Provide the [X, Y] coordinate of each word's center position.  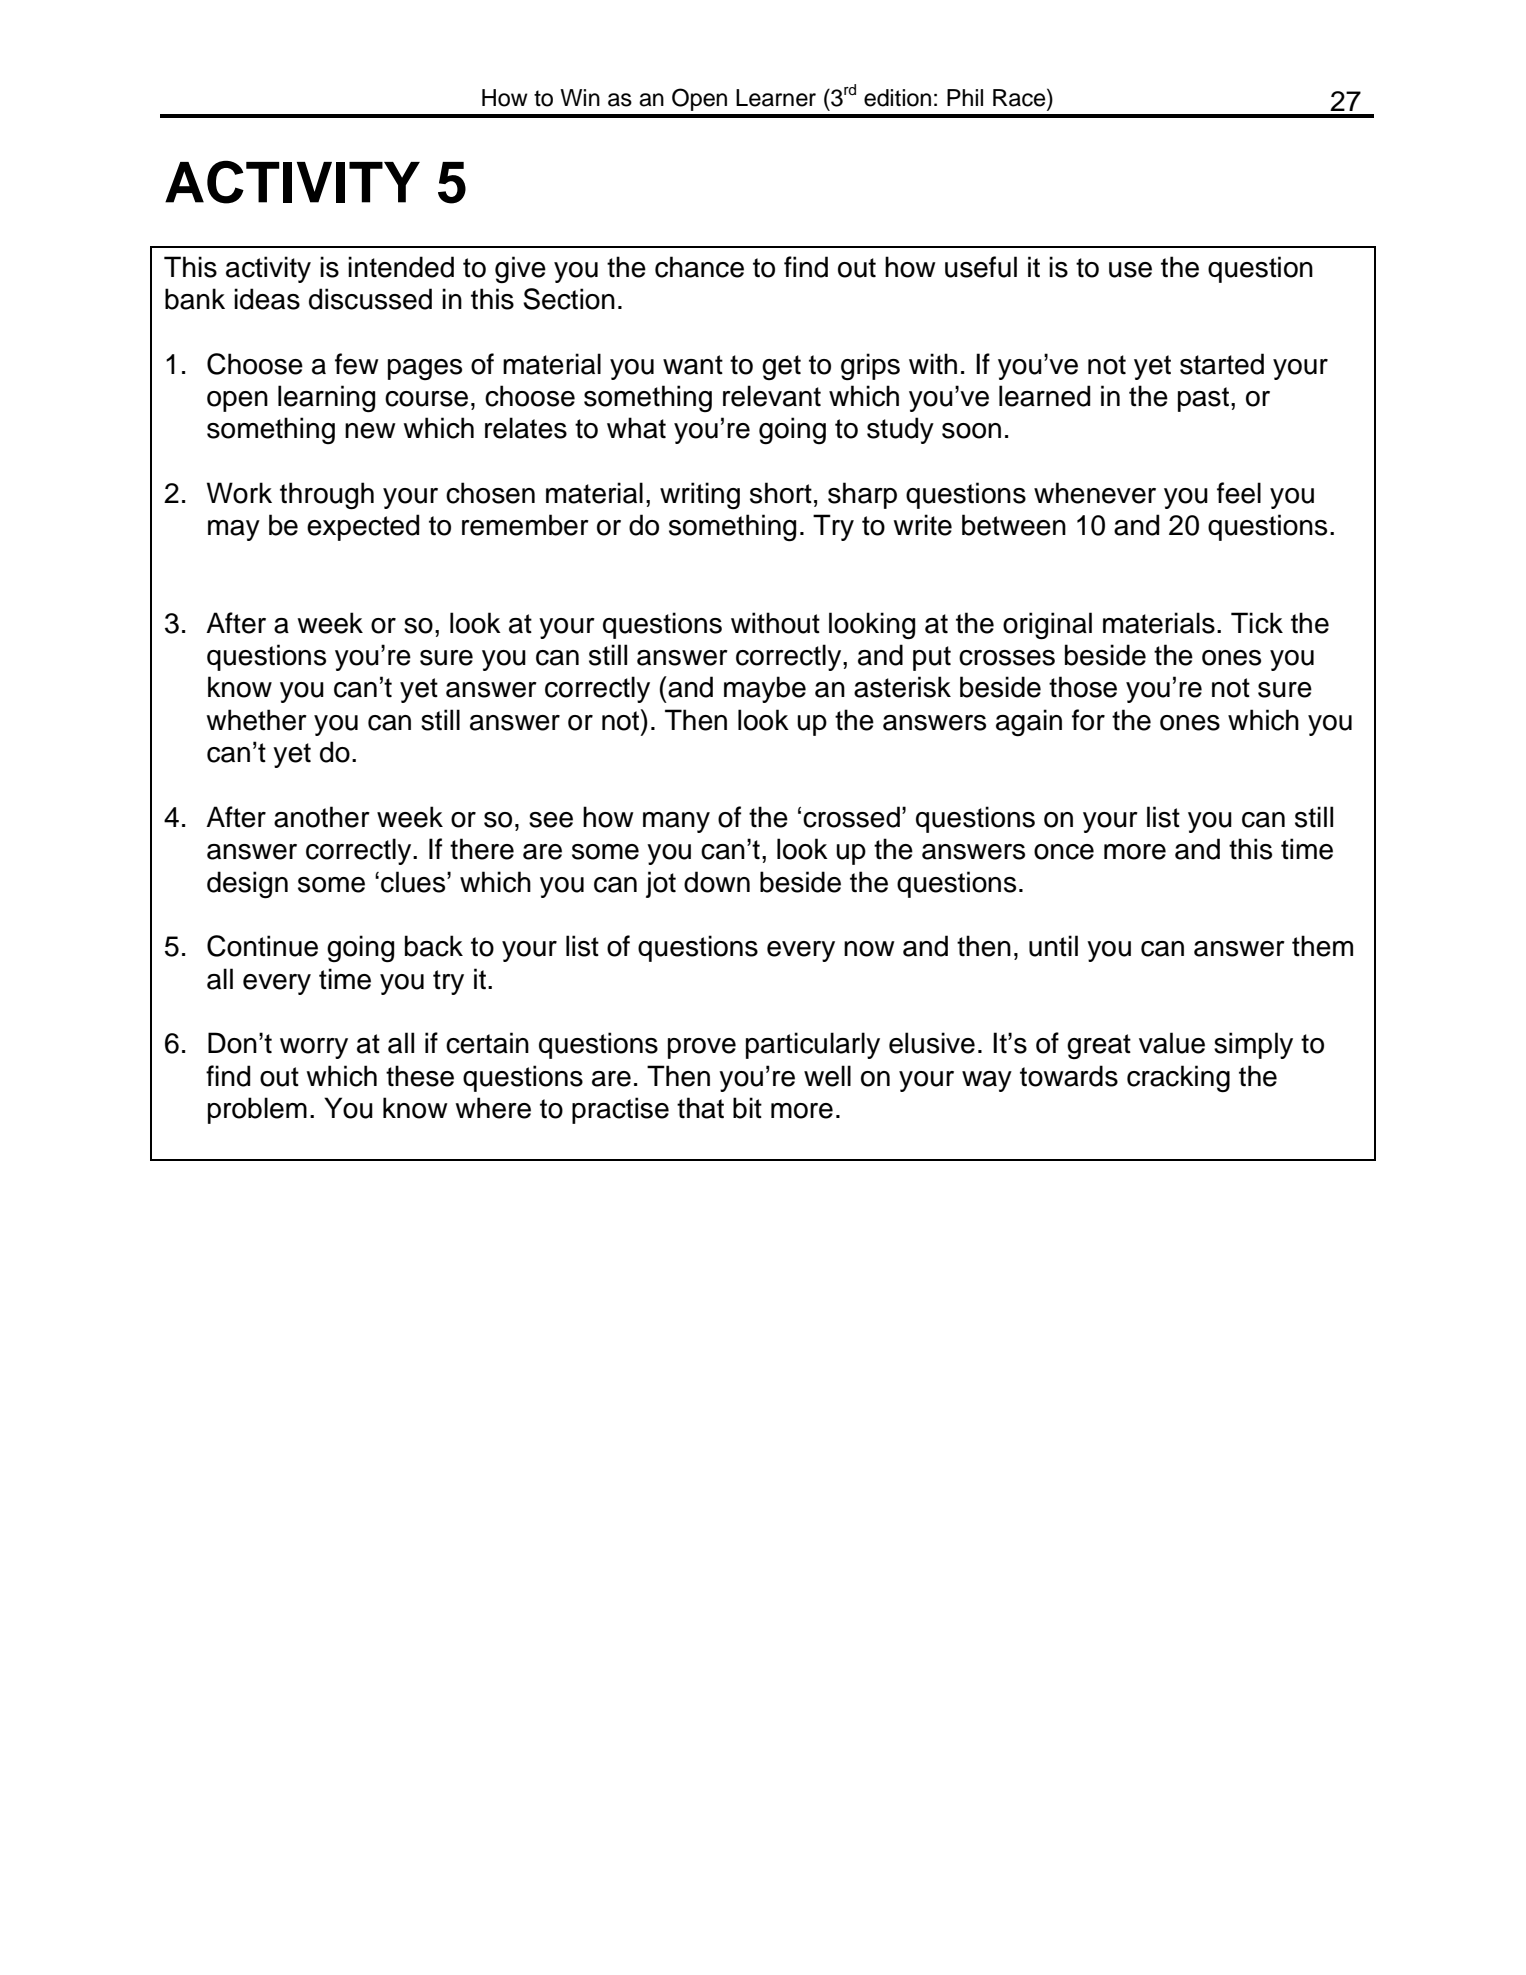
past [1203, 399]
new [370, 431]
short [781, 493]
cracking [1178, 1079]
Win [580, 97]
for [1088, 720]
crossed [851, 817]
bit [747, 1108]
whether [256, 720]
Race [1020, 97]
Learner [776, 98]
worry [314, 1048]
